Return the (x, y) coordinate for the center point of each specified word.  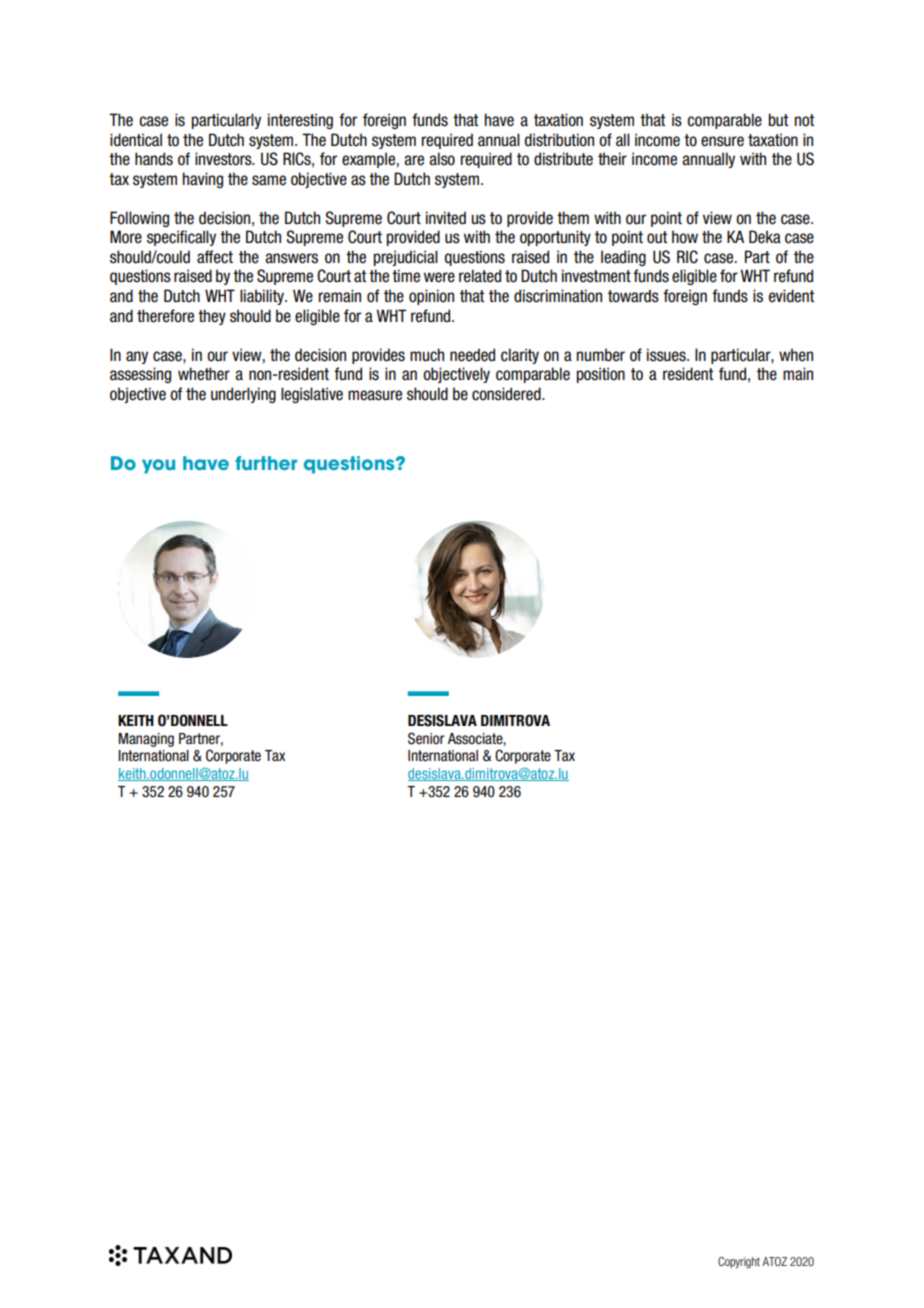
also (442, 159)
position (601, 375)
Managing (146, 740)
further (266, 463)
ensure (722, 141)
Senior (426, 738)
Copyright (739, 1263)
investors (224, 159)
